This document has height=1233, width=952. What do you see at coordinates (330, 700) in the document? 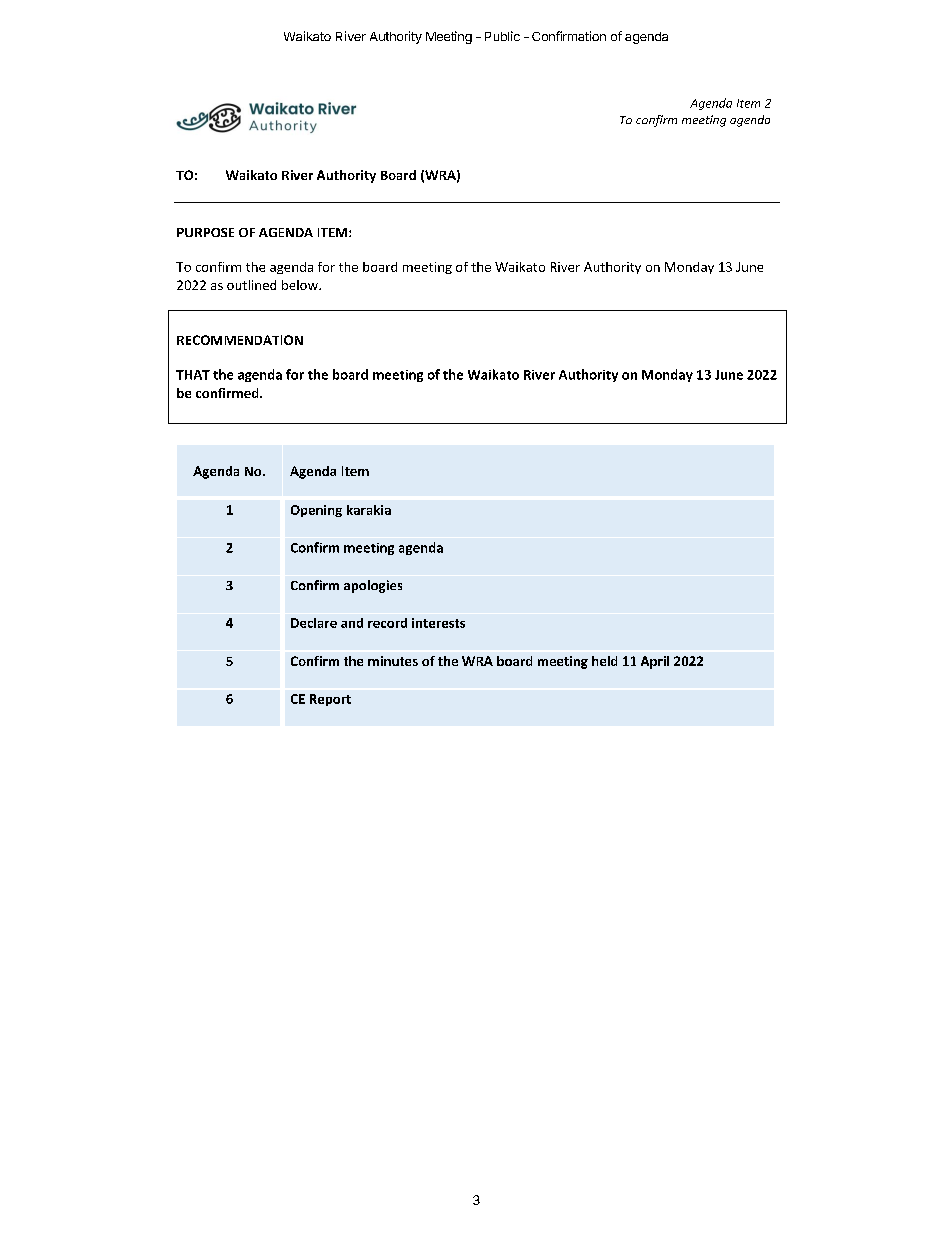
I see `Report` at bounding box center [330, 700].
